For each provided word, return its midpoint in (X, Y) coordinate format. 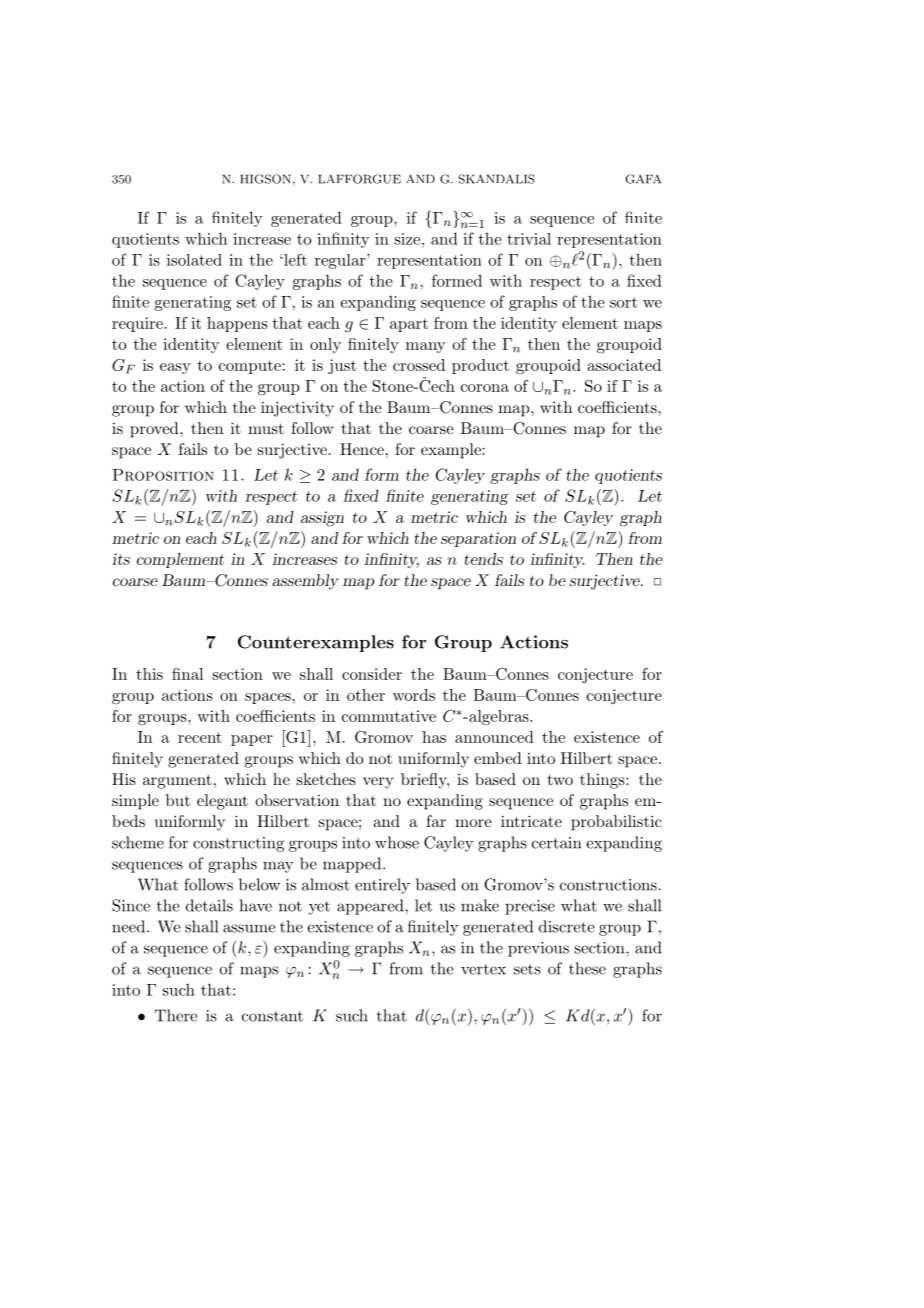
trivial (529, 239)
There (176, 1015)
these (587, 968)
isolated (194, 260)
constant (272, 1016)
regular (341, 261)
